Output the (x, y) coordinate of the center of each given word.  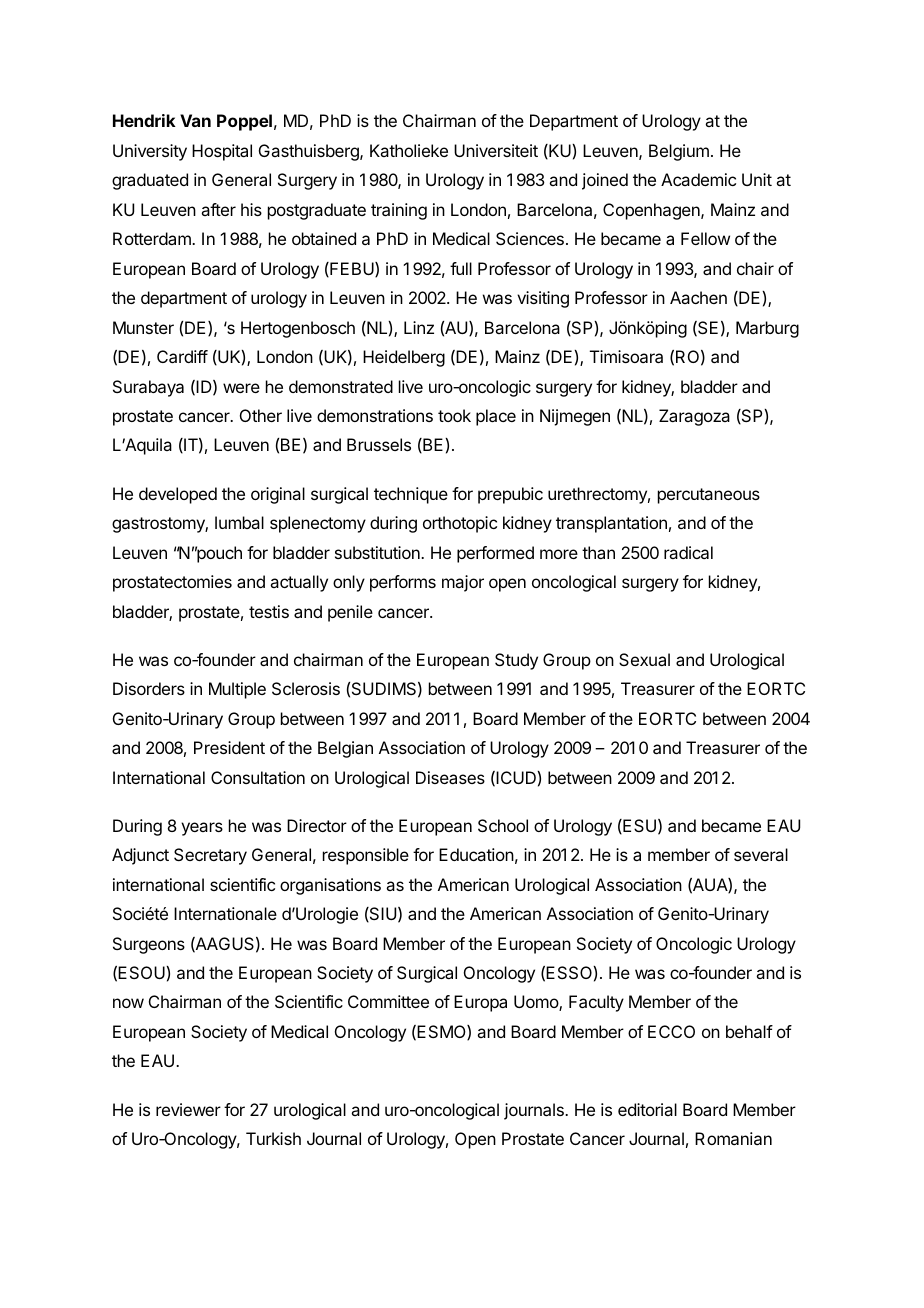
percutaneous (709, 496)
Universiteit (496, 150)
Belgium (679, 152)
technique (411, 495)
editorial (647, 1109)
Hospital (222, 152)
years (202, 829)
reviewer (188, 1109)
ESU (638, 826)
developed (178, 495)
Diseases (450, 777)
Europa (480, 1003)
